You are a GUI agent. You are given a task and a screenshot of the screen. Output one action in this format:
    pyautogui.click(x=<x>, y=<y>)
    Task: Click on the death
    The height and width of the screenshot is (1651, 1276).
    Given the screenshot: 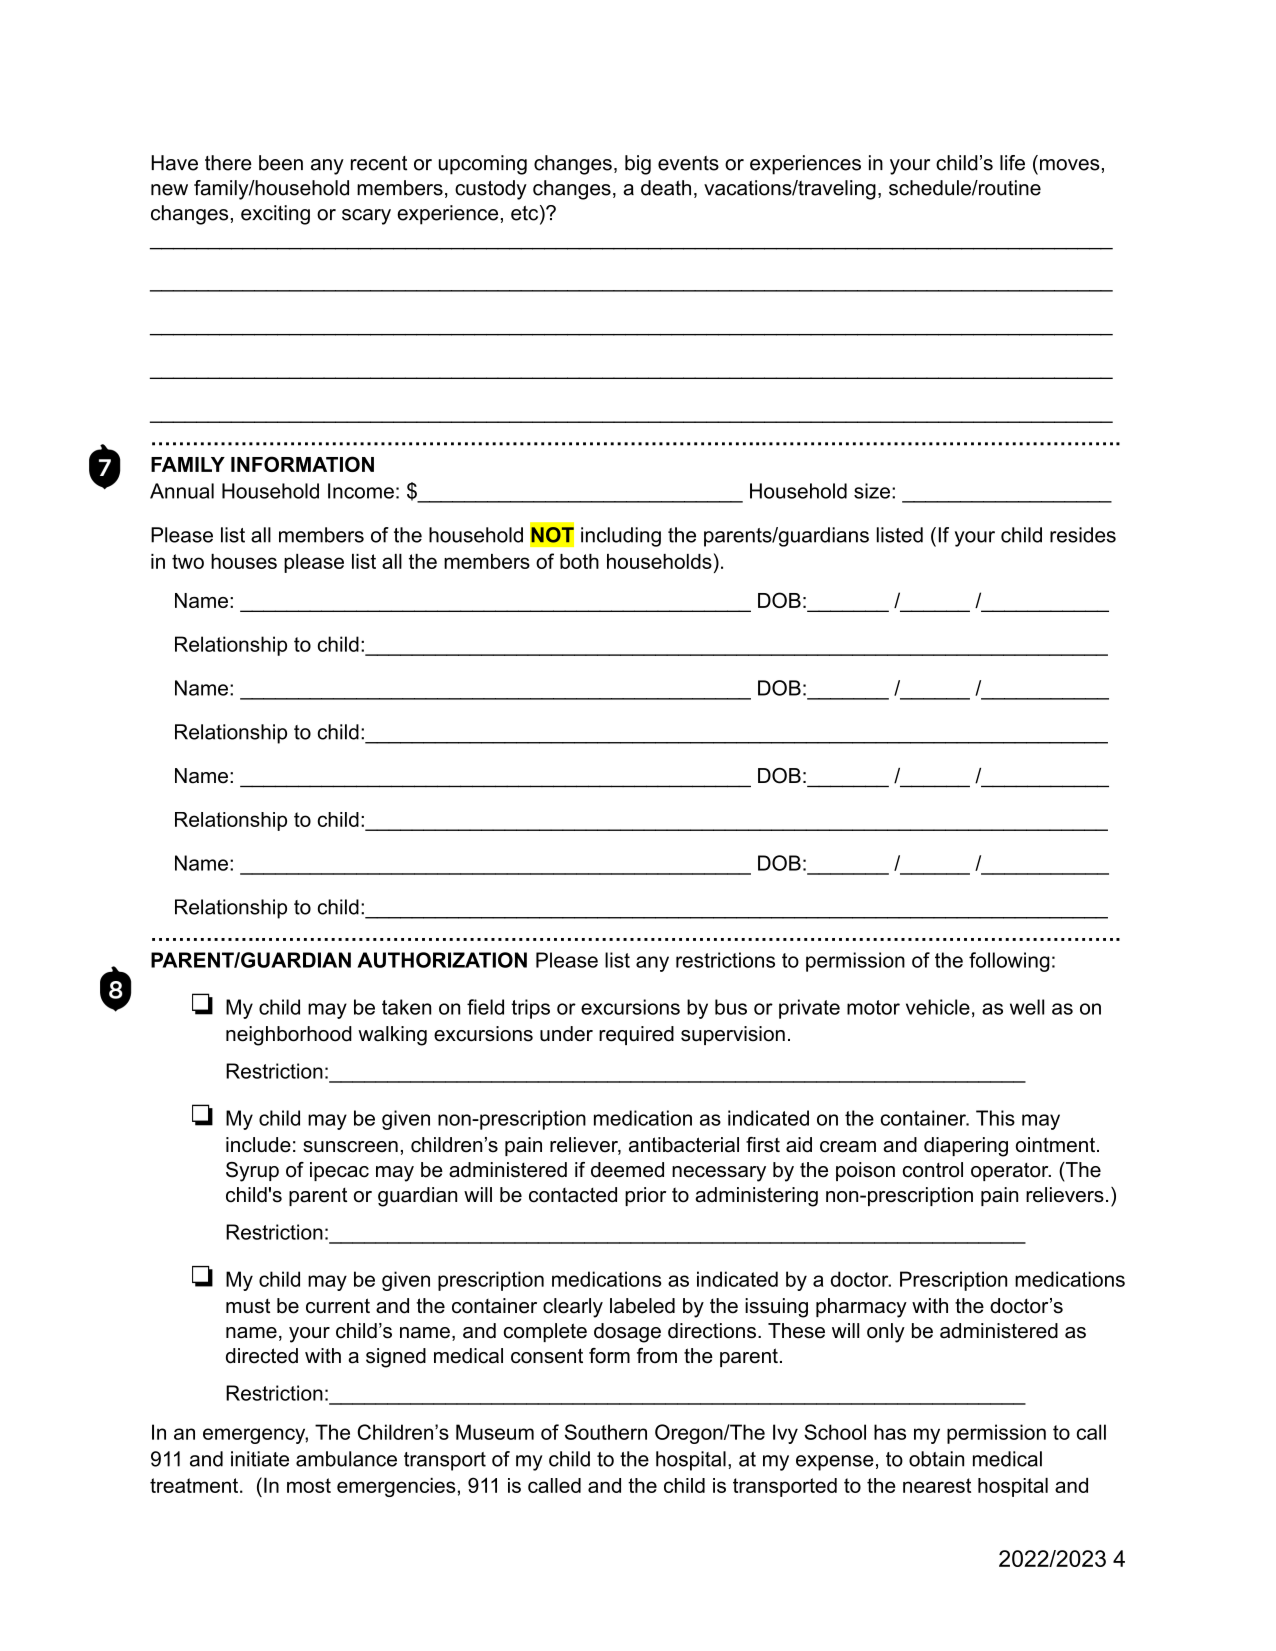 What is the action you would take?
    pyautogui.click(x=666, y=188)
